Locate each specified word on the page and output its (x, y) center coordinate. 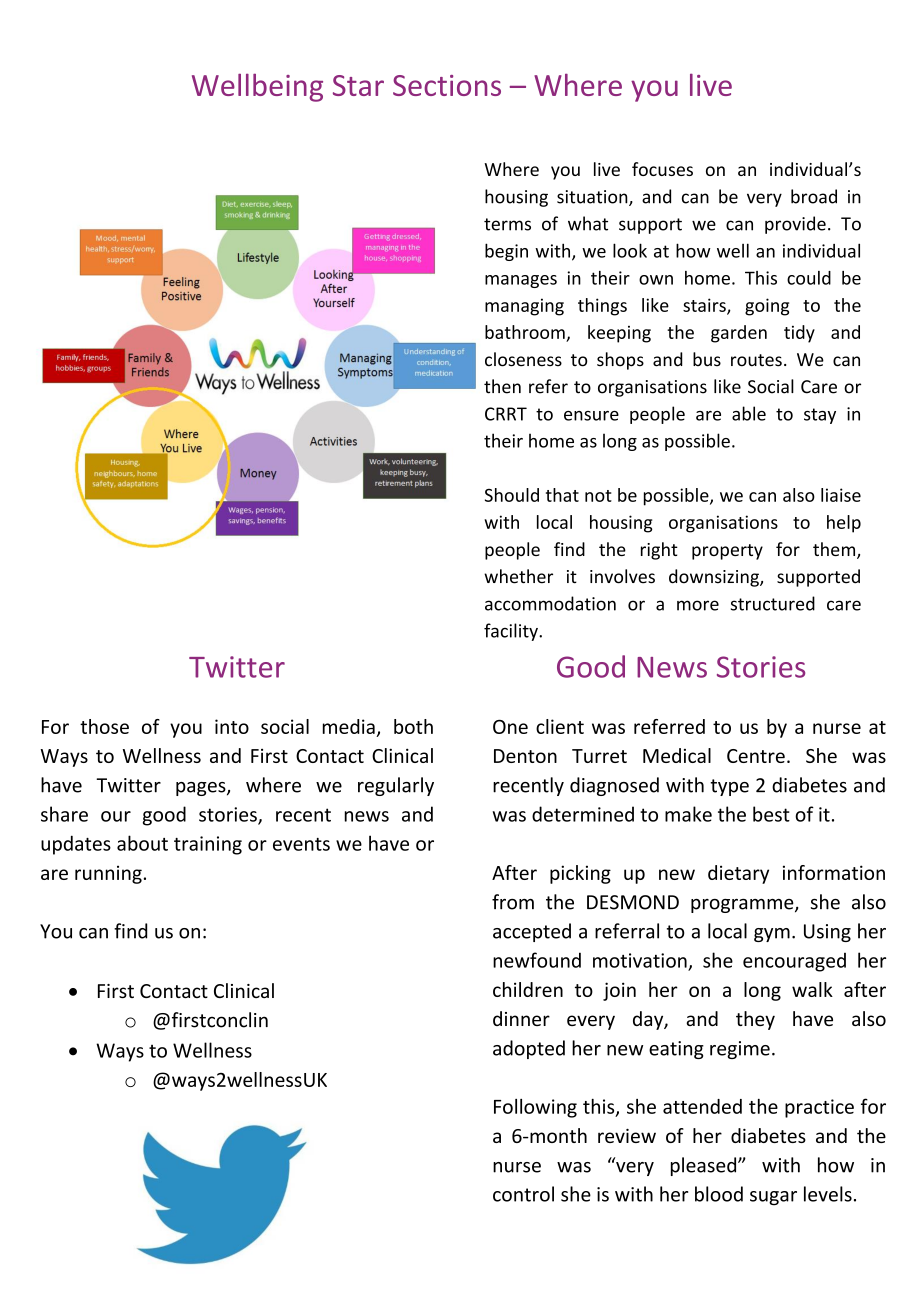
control (523, 1194)
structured (773, 603)
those (104, 726)
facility (512, 632)
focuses (662, 169)
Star (358, 85)
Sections (447, 85)
